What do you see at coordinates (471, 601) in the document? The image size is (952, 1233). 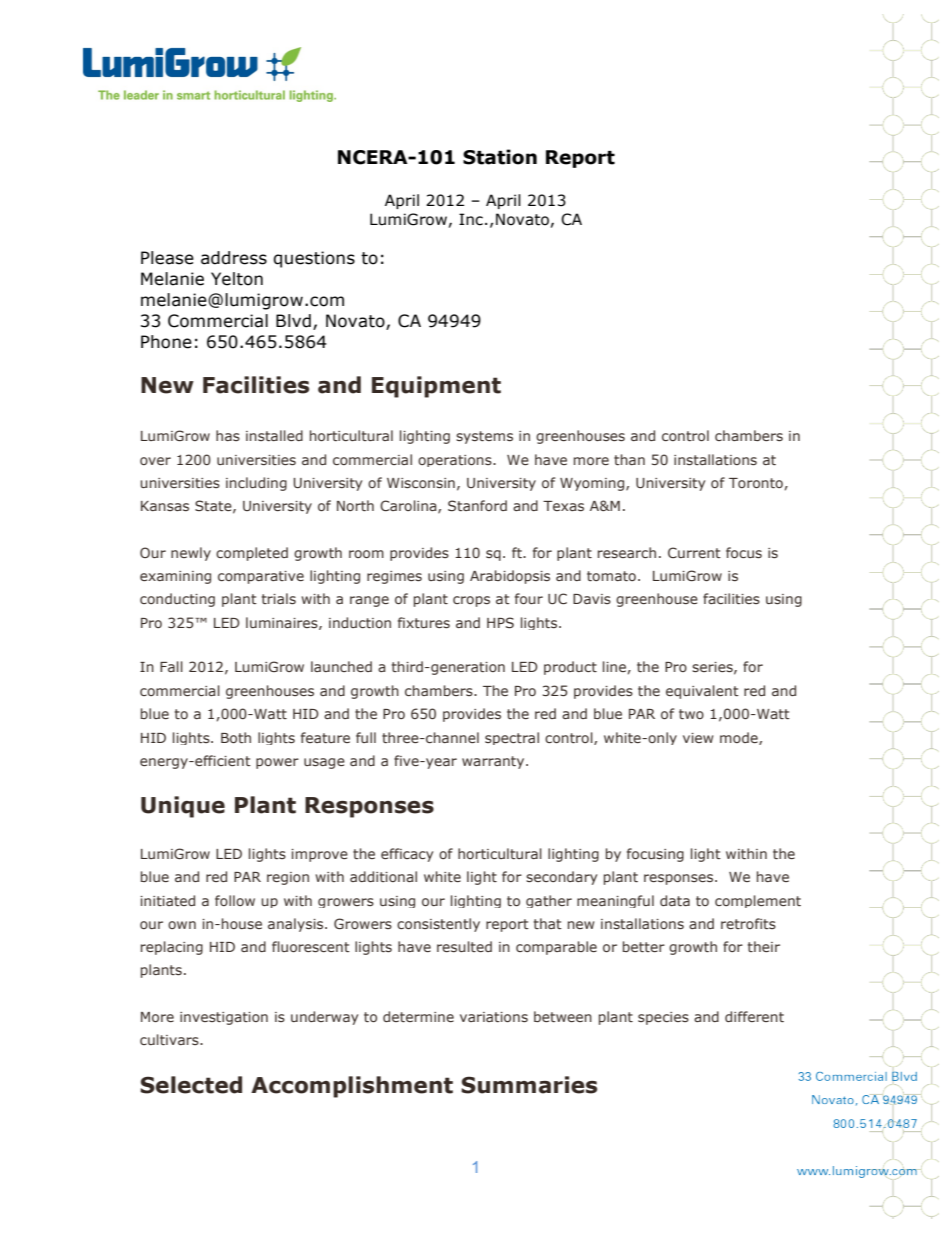 I see `crops` at bounding box center [471, 601].
